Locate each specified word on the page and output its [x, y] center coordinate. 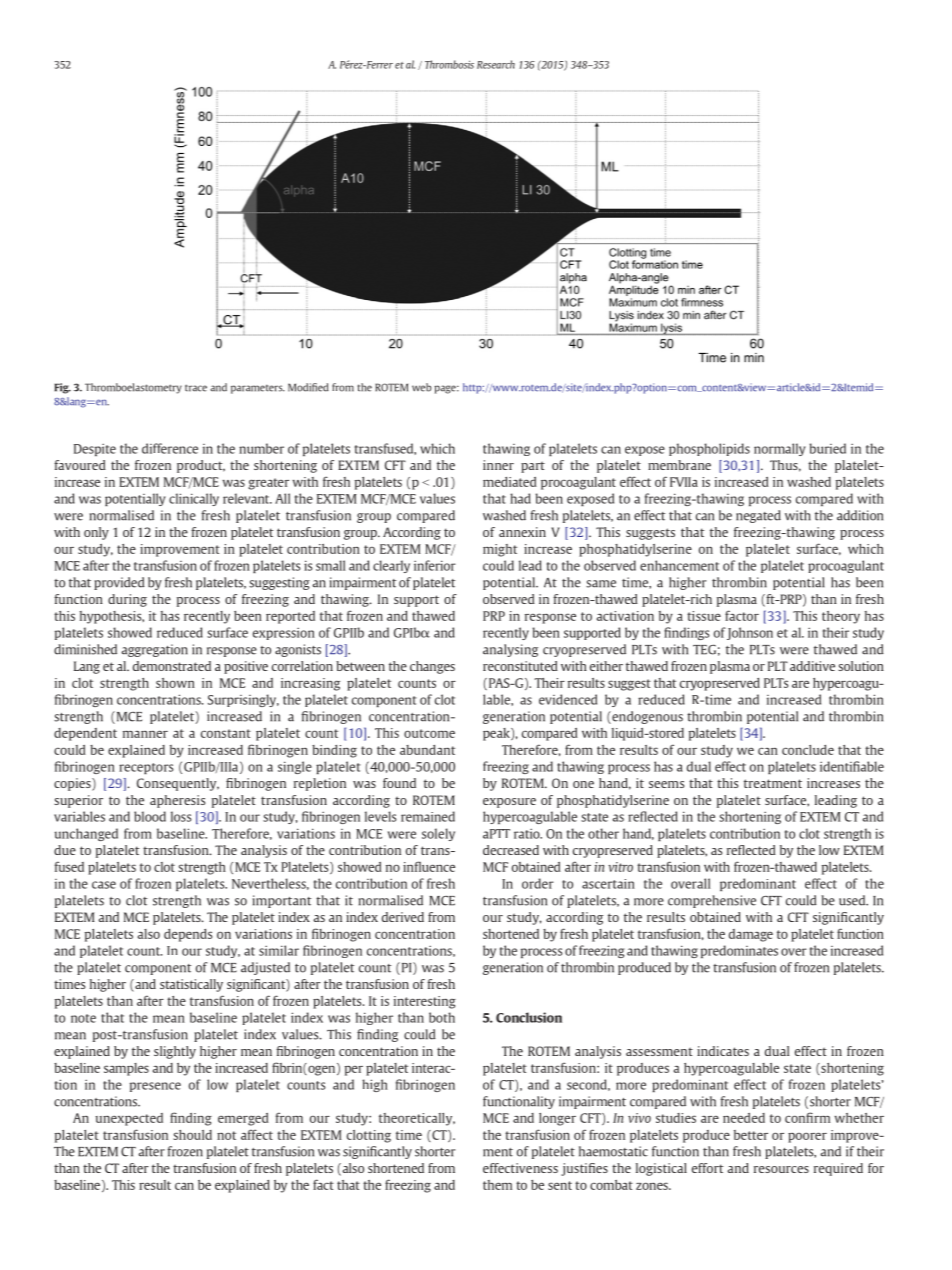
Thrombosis [449, 64]
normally [780, 449]
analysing [510, 650]
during [127, 600]
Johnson [750, 633]
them [497, 1185]
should [192, 1135]
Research [496, 64]
